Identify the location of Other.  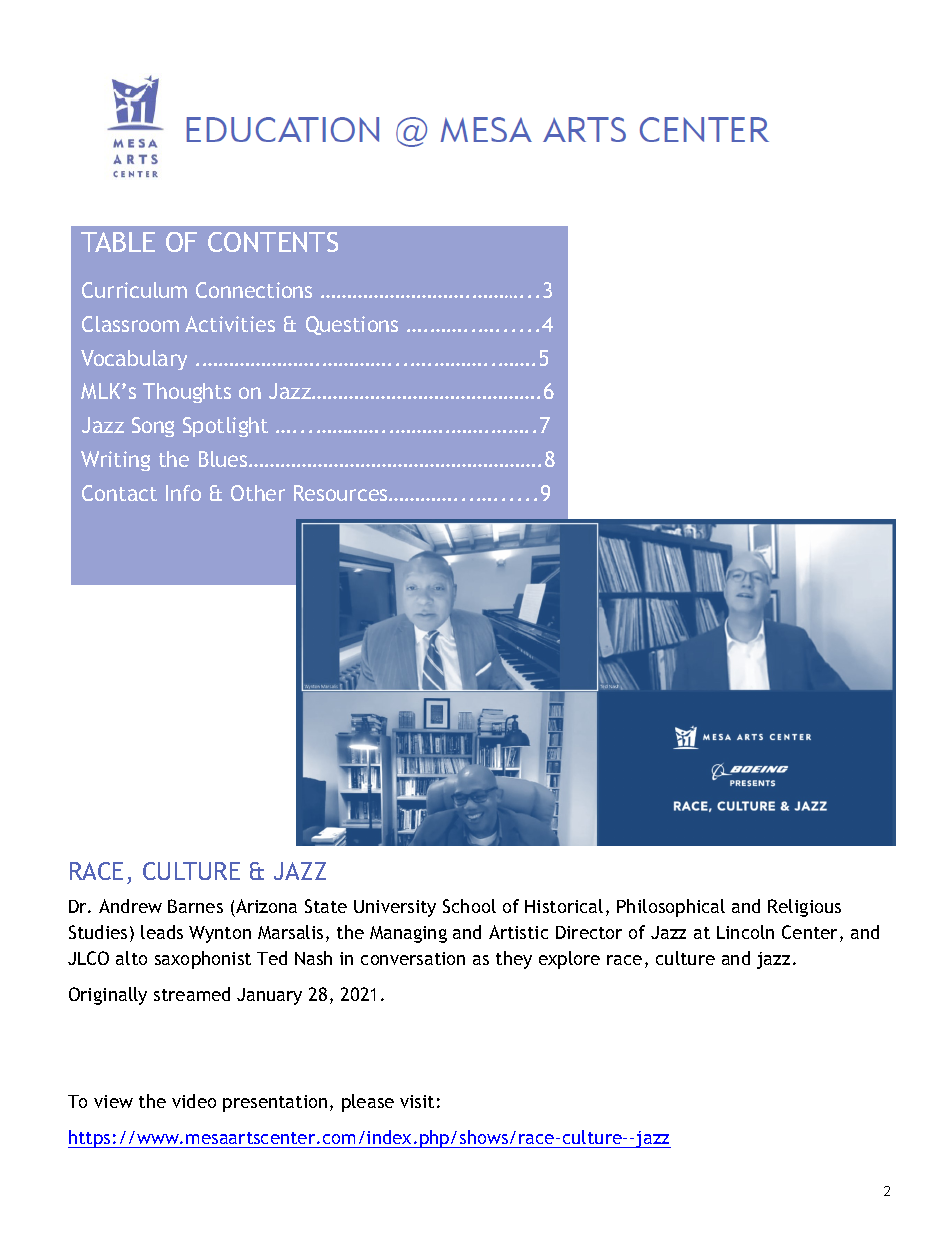
(258, 493).
